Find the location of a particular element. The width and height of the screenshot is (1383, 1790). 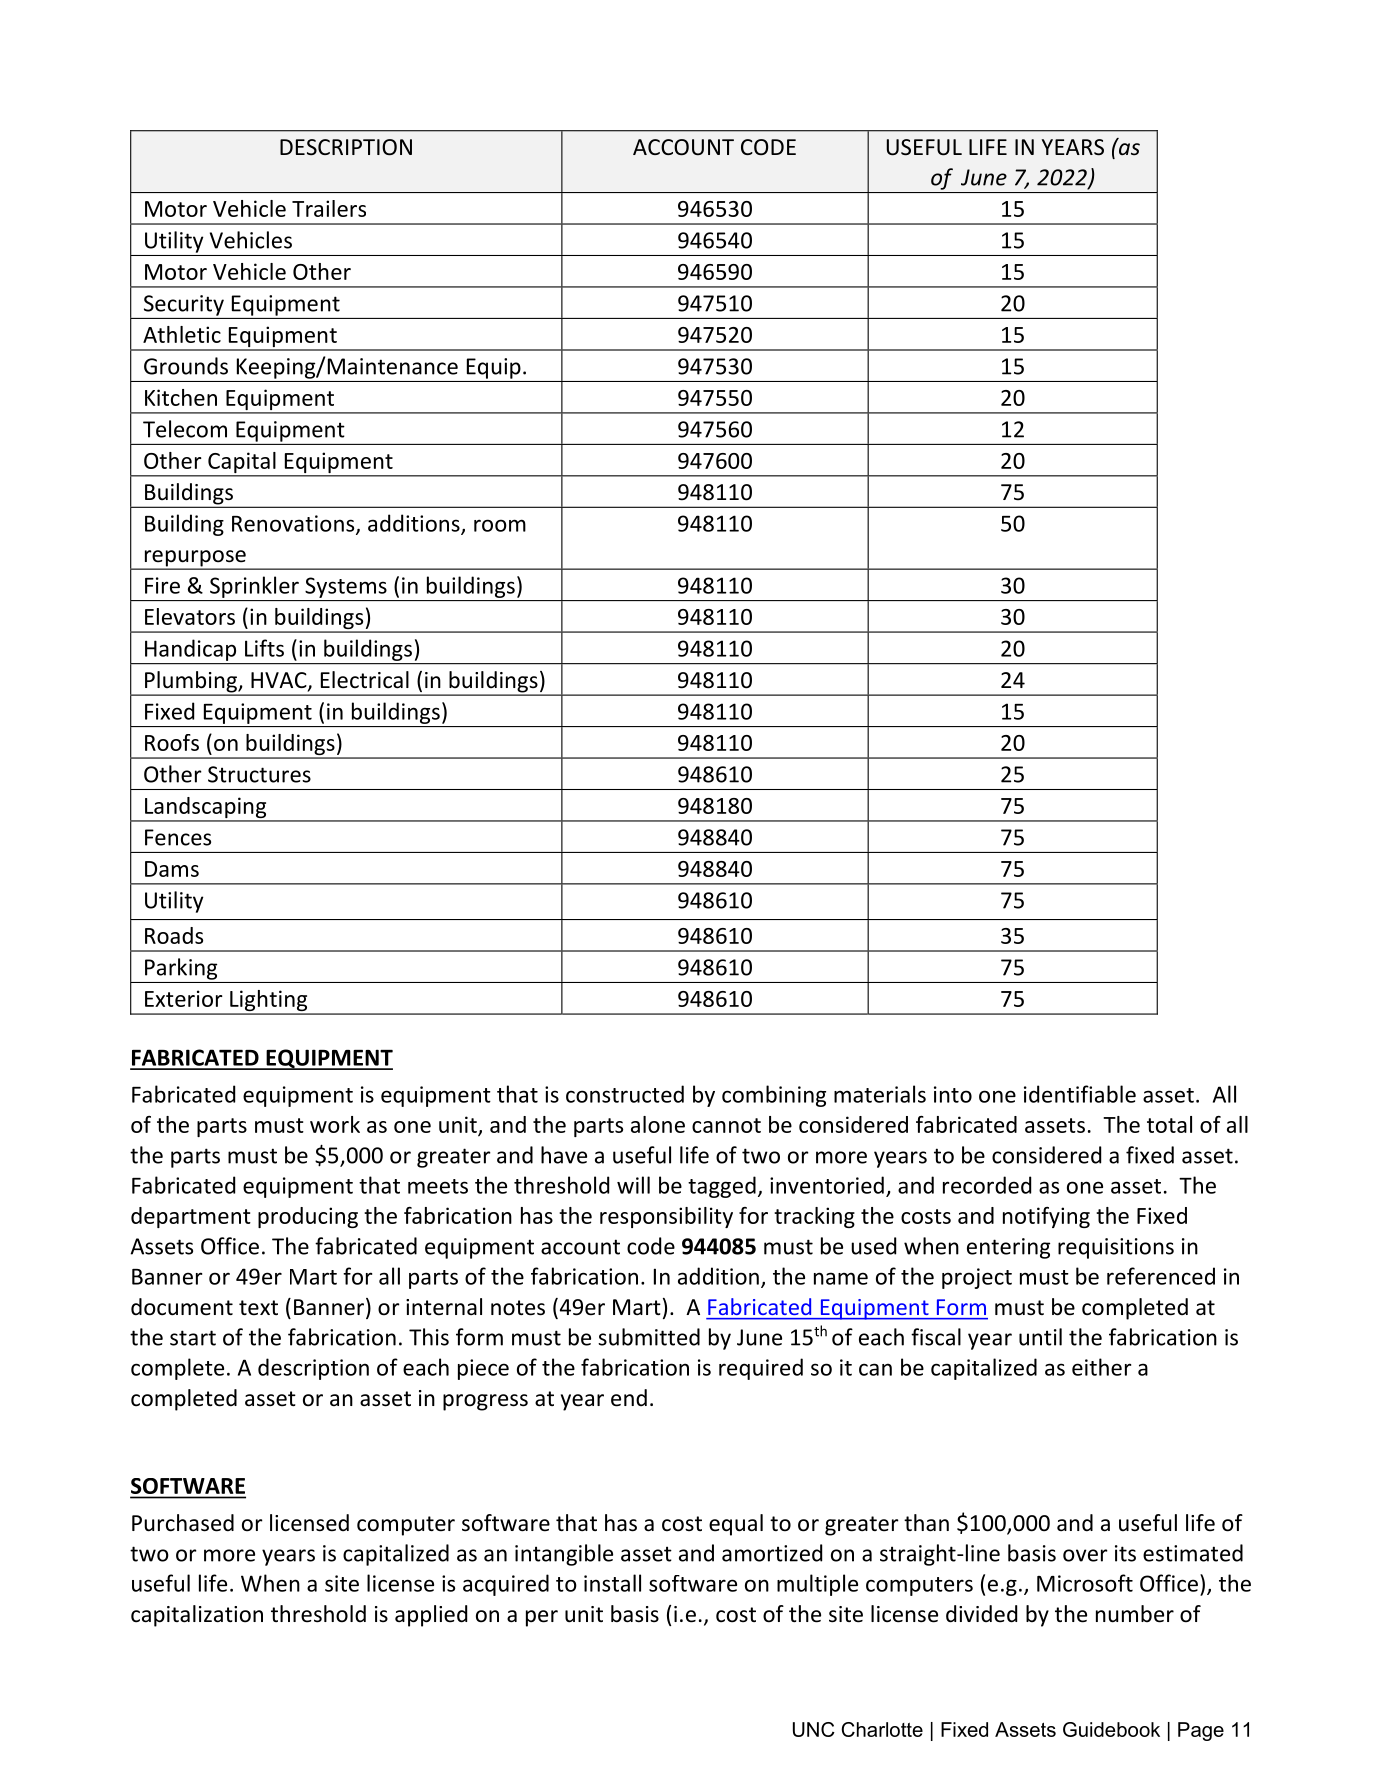

Lighting is located at coordinates (269, 1002).
